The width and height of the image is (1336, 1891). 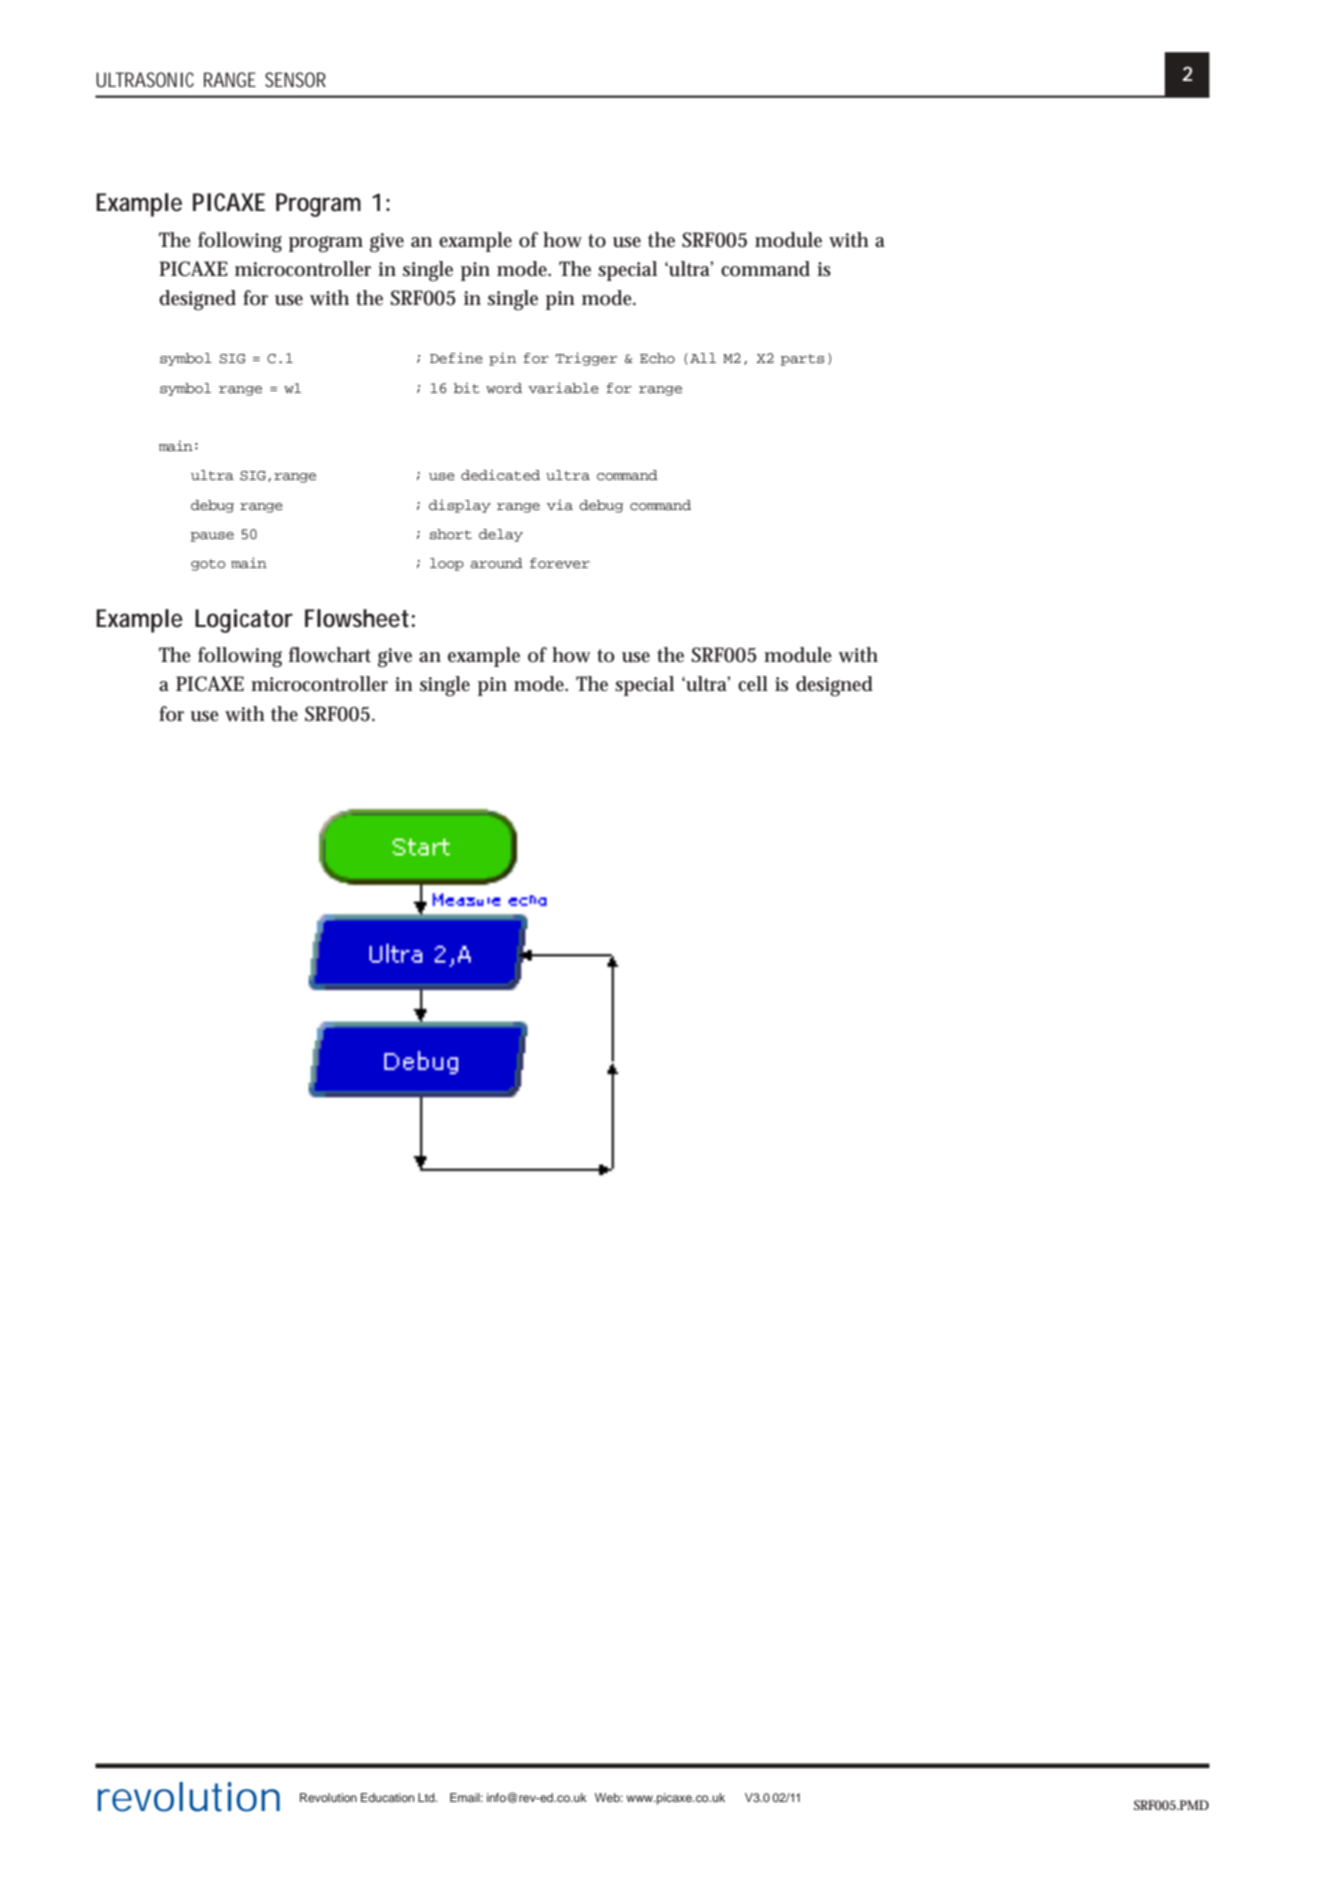 What do you see at coordinates (295, 79) in the image?
I see `SENSOR` at bounding box center [295, 79].
